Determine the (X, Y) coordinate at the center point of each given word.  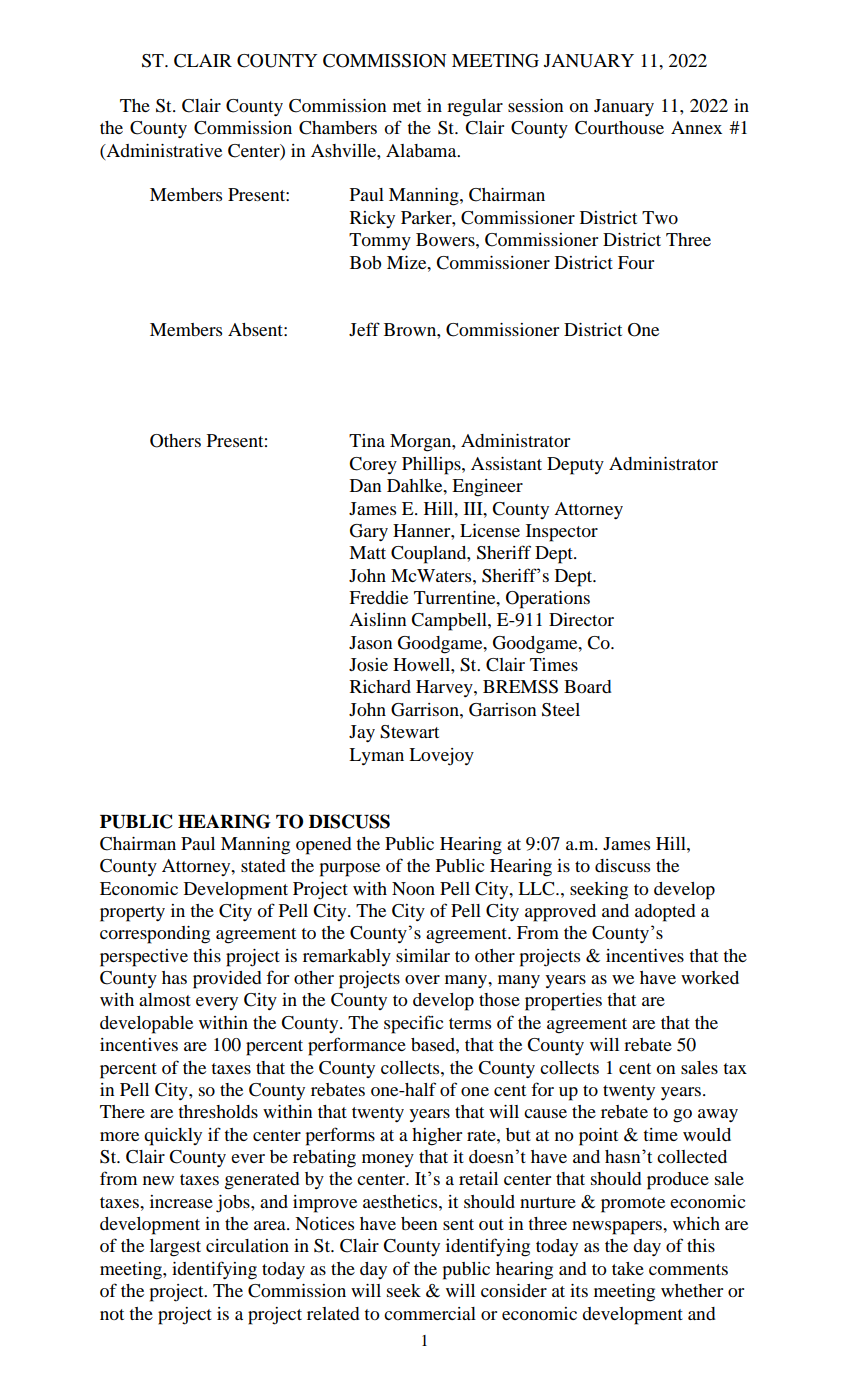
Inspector (562, 533)
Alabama (422, 150)
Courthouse (619, 128)
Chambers (338, 128)
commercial (430, 1313)
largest (175, 1248)
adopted (665, 913)
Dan (365, 485)
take (628, 1268)
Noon (413, 888)
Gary (369, 532)
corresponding (155, 935)
